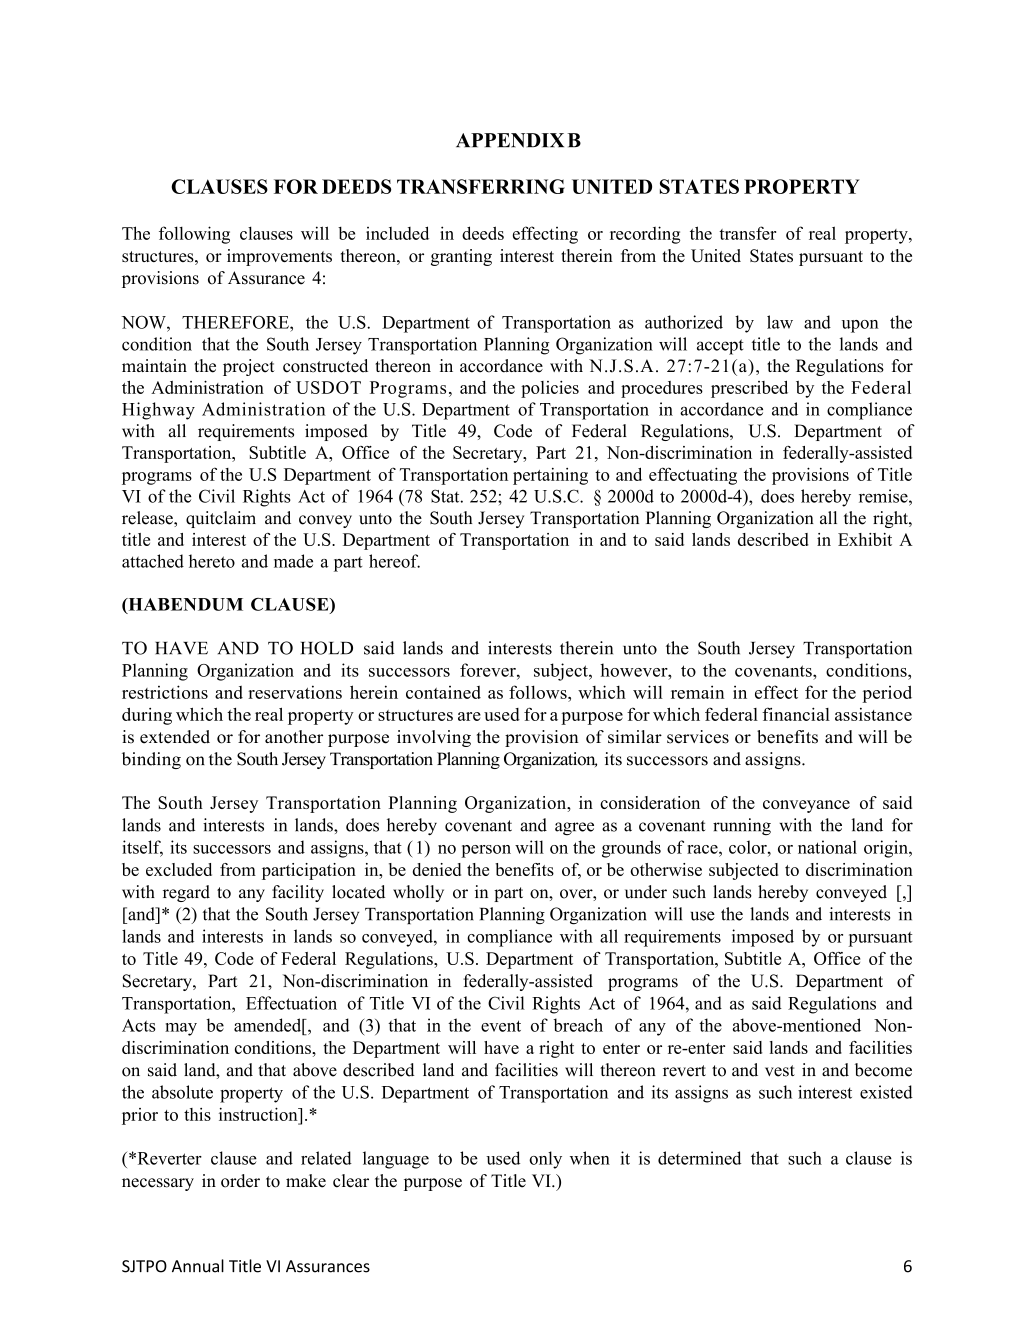 The width and height of the screenshot is (1034, 1338). Describe the element at coordinates (539, 692) in the screenshot. I see `follows` at that location.
